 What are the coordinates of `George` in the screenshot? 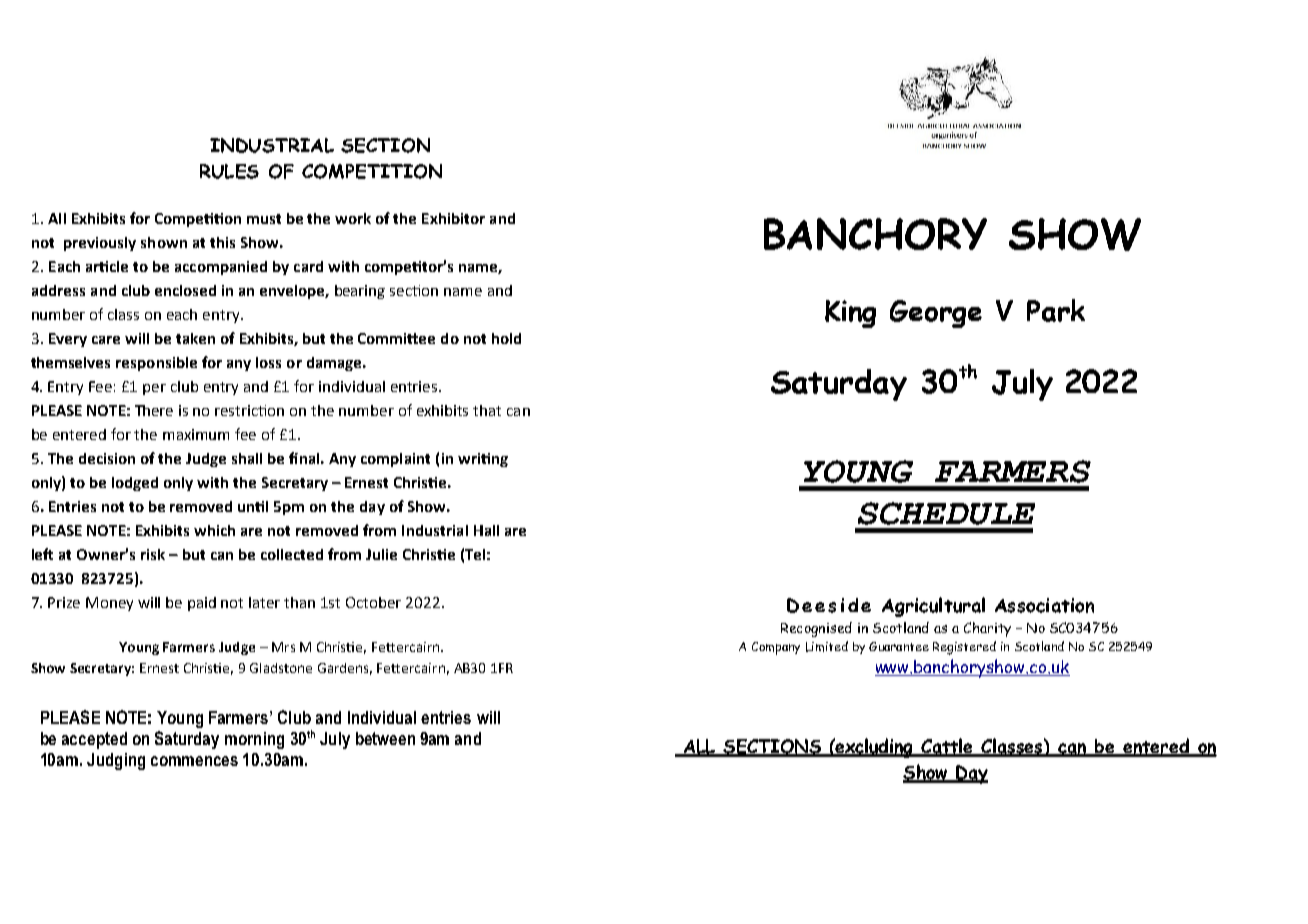 It's located at (936, 314).
